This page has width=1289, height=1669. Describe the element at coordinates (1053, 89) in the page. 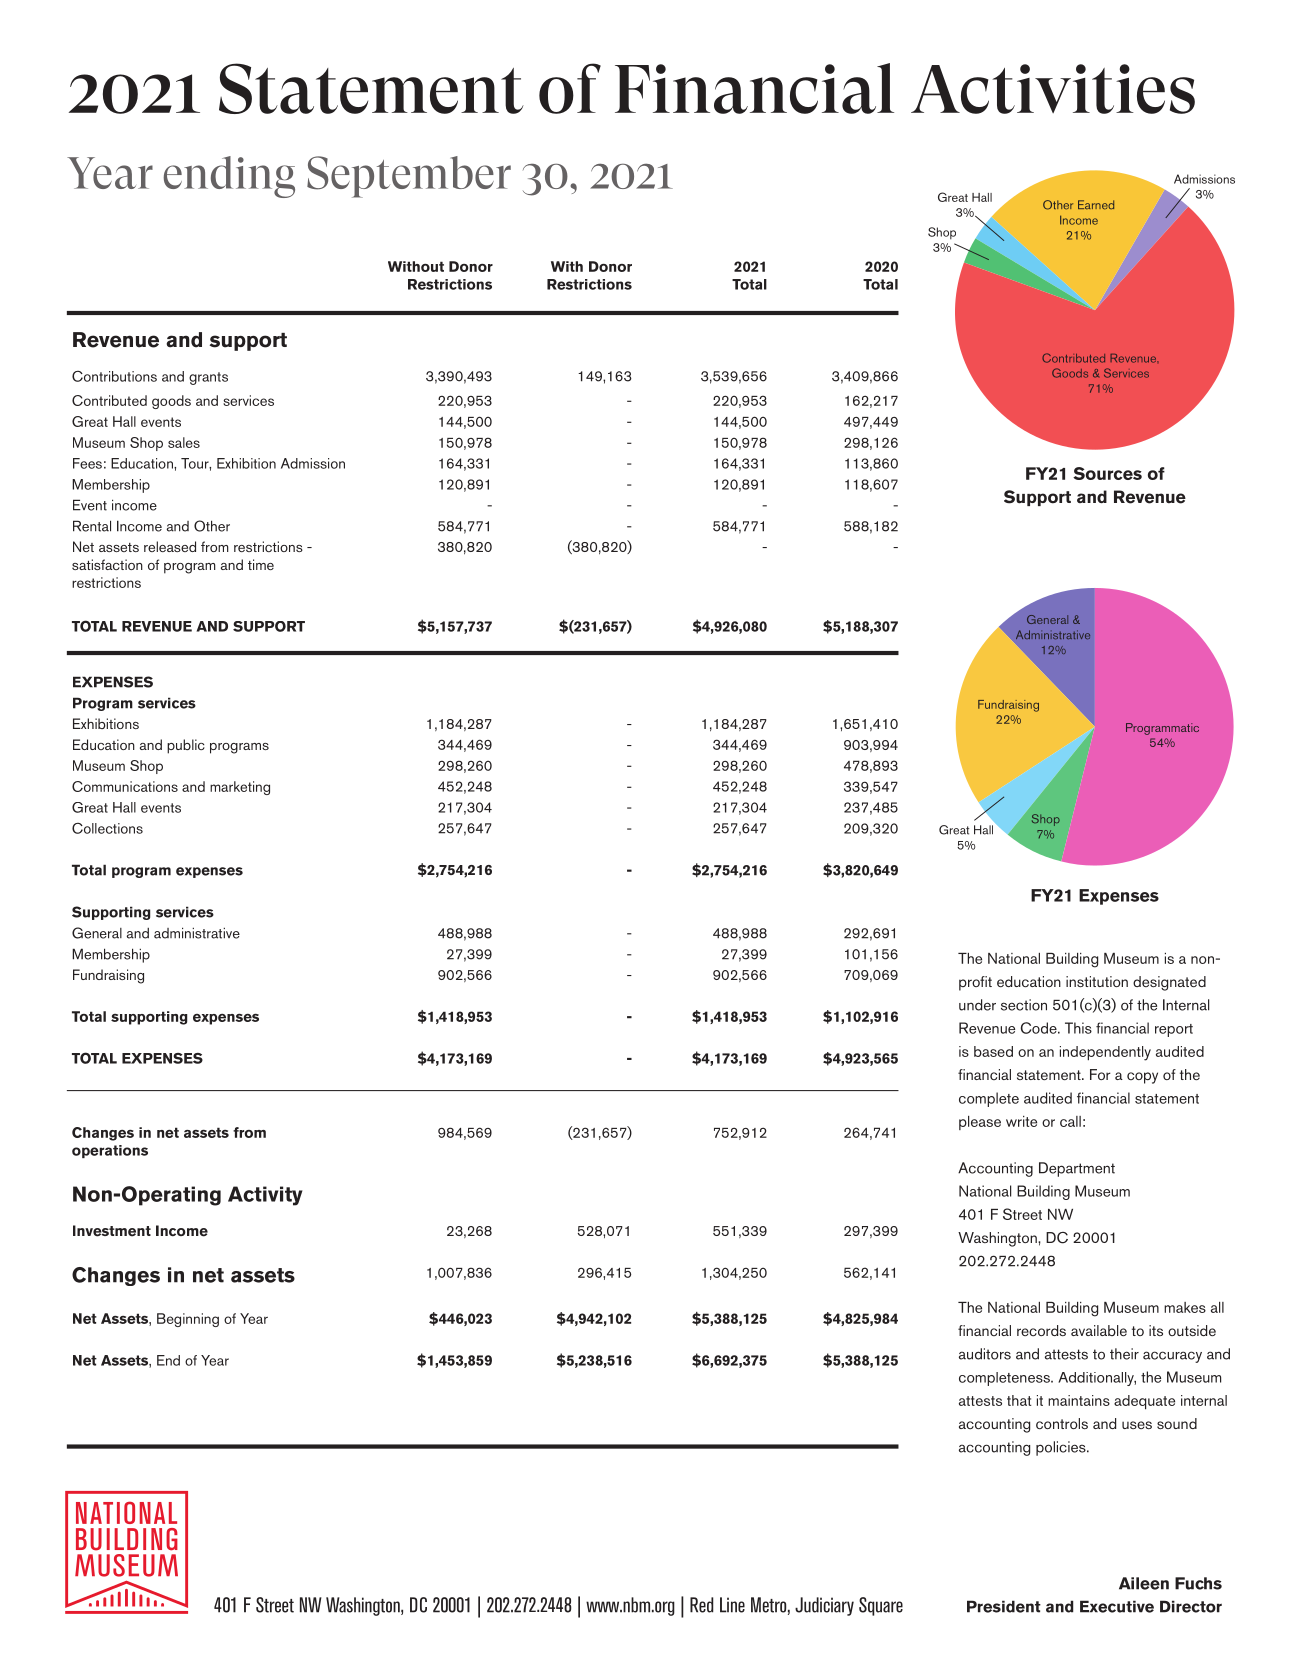

I see `Activities` at that location.
